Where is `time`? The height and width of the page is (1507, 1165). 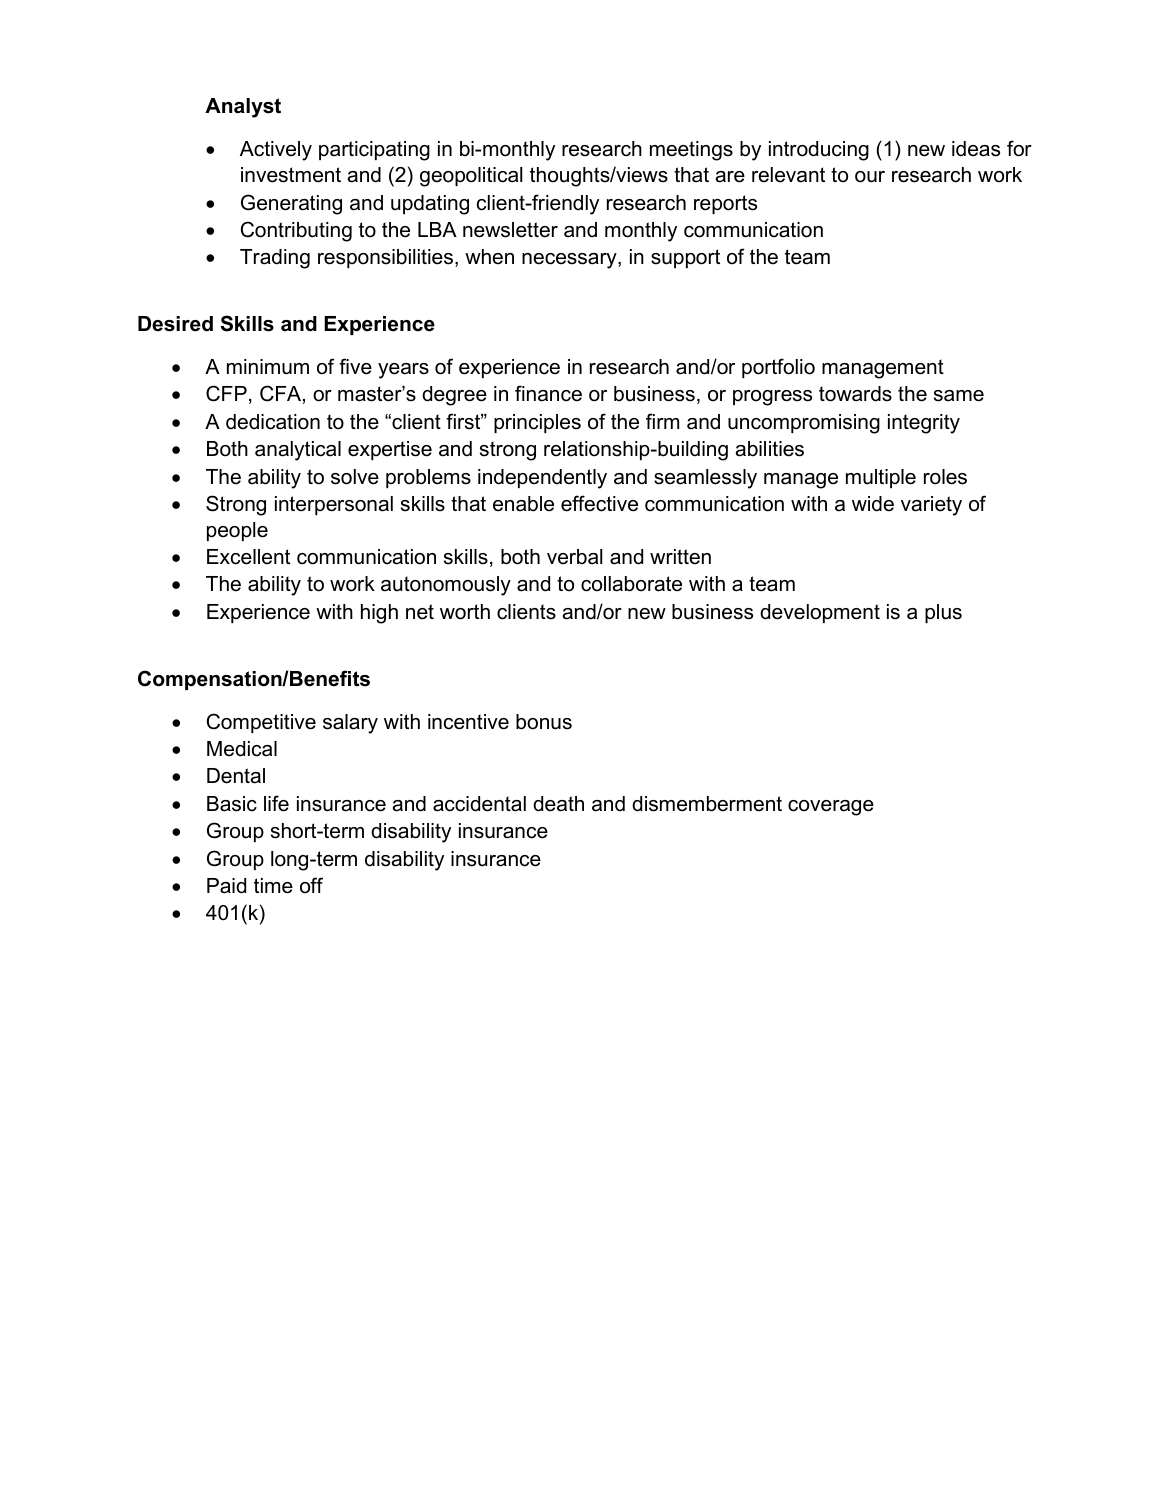
time is located at coordinates (273, 886).
